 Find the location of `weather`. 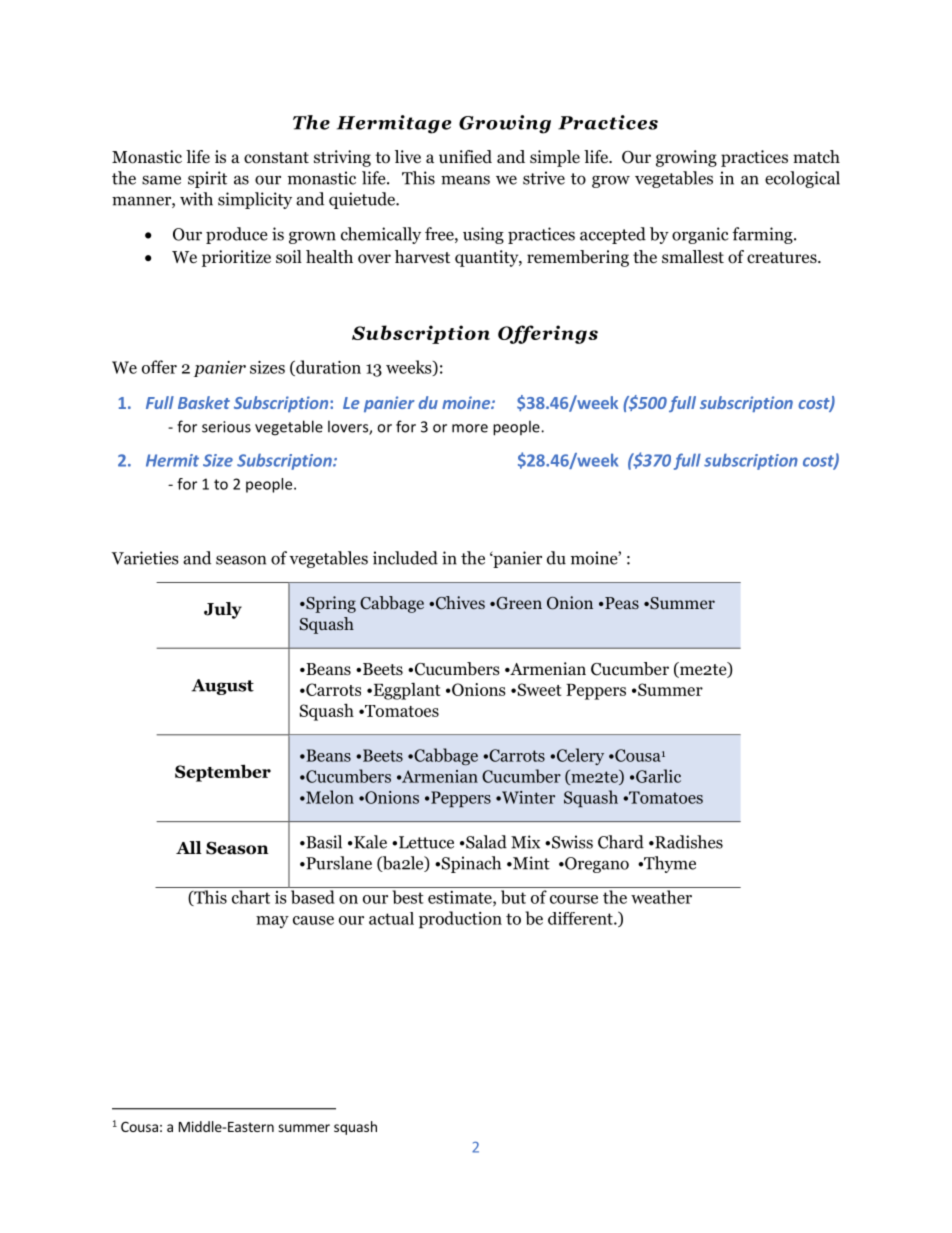

weather is located at coordinates (661, 897).
